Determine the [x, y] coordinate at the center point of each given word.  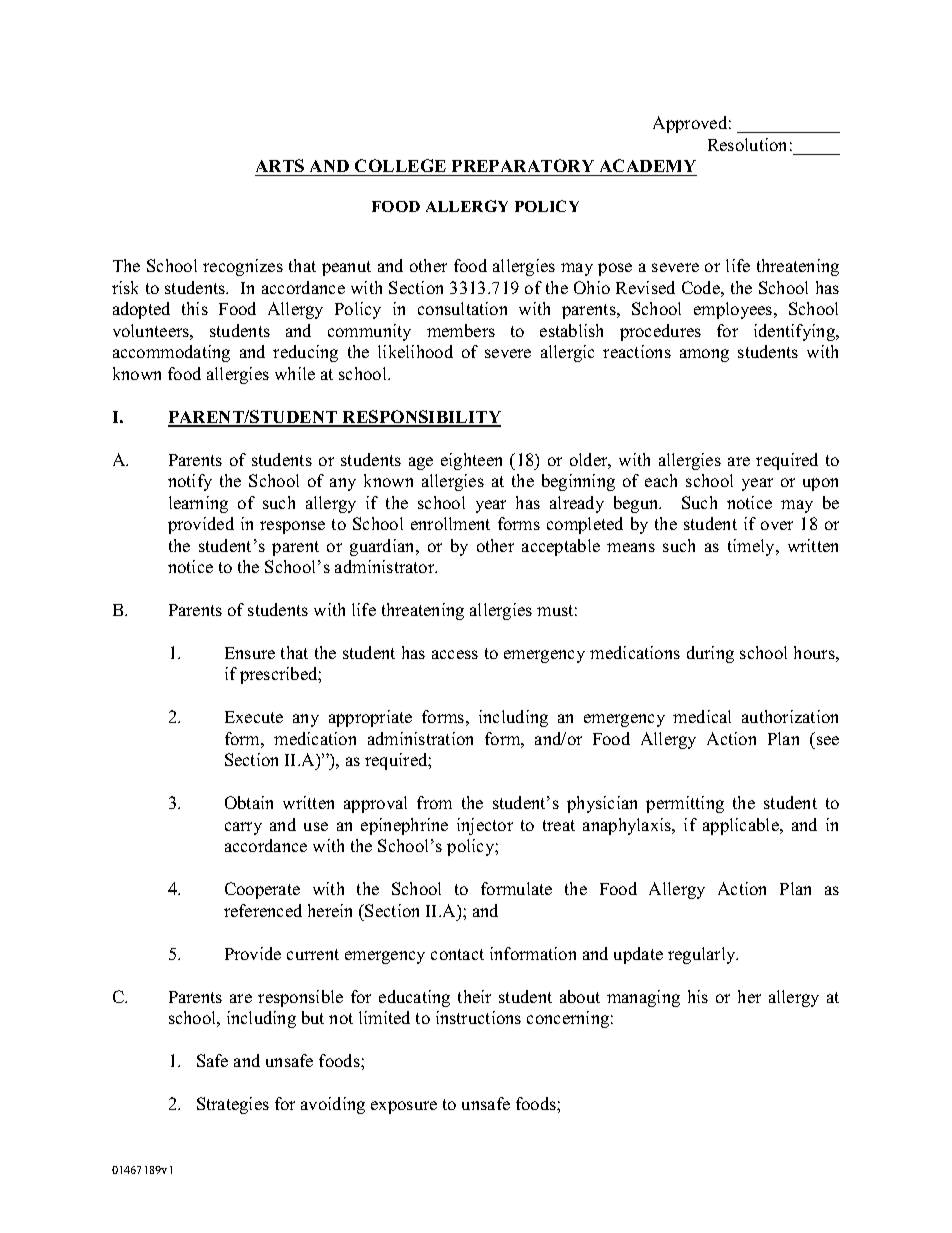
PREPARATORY [523, 165]
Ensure [250, 653]
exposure [404, 1107]
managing [643, 998]
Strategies [233, 1105]
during [710, 654]
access [455, 654]
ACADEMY [648, 165]
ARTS [280, 165]
